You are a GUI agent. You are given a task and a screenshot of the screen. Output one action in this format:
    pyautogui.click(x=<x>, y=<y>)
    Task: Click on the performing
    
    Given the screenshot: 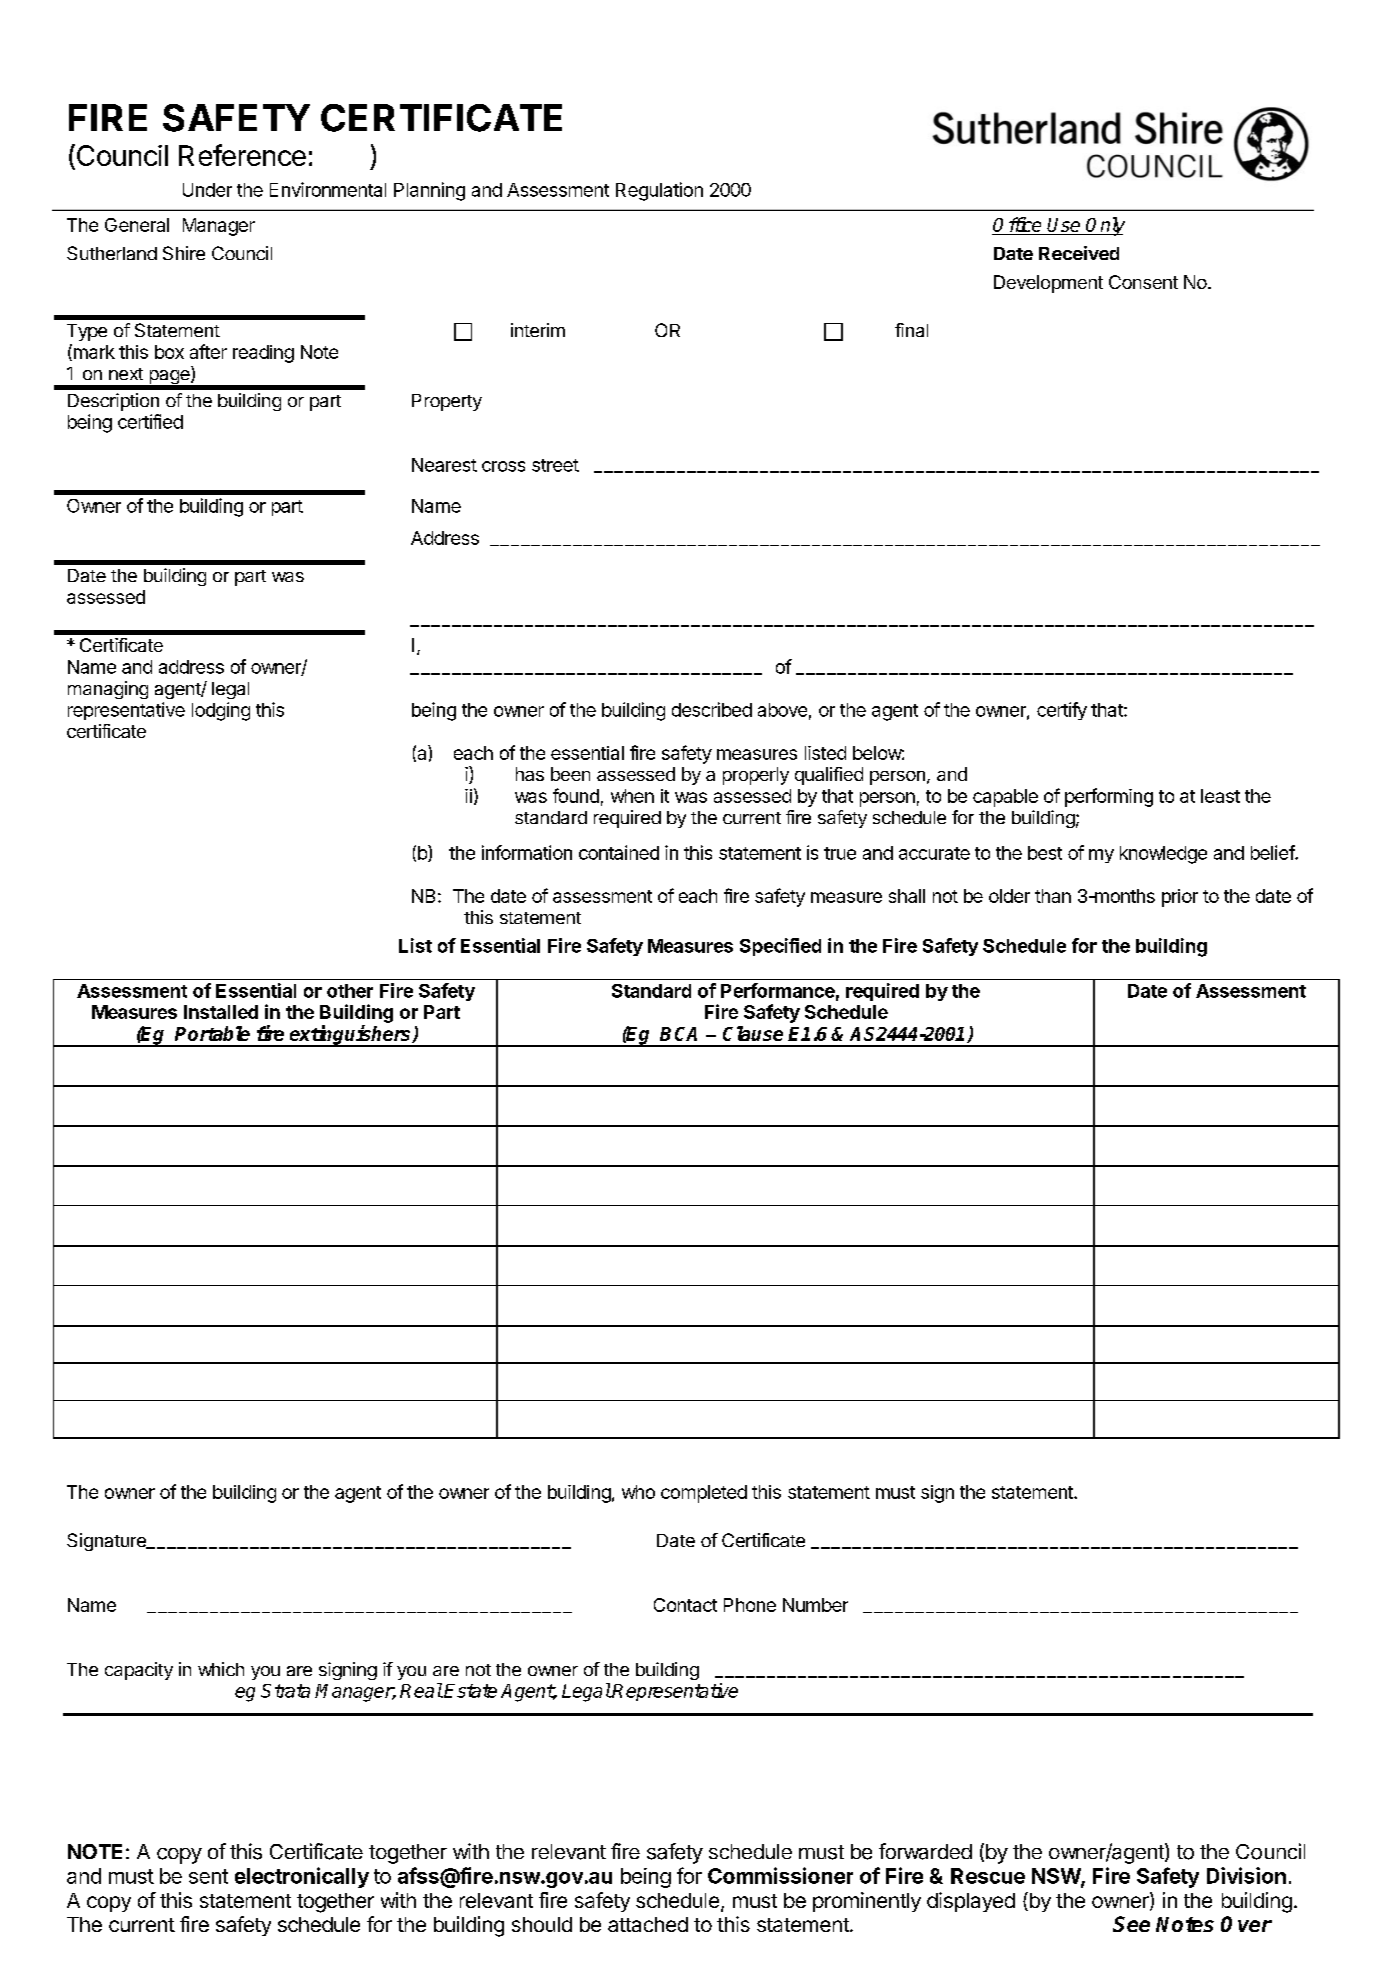 What is the action you would take?
    pyautogui.click(x=1109, y=797)
